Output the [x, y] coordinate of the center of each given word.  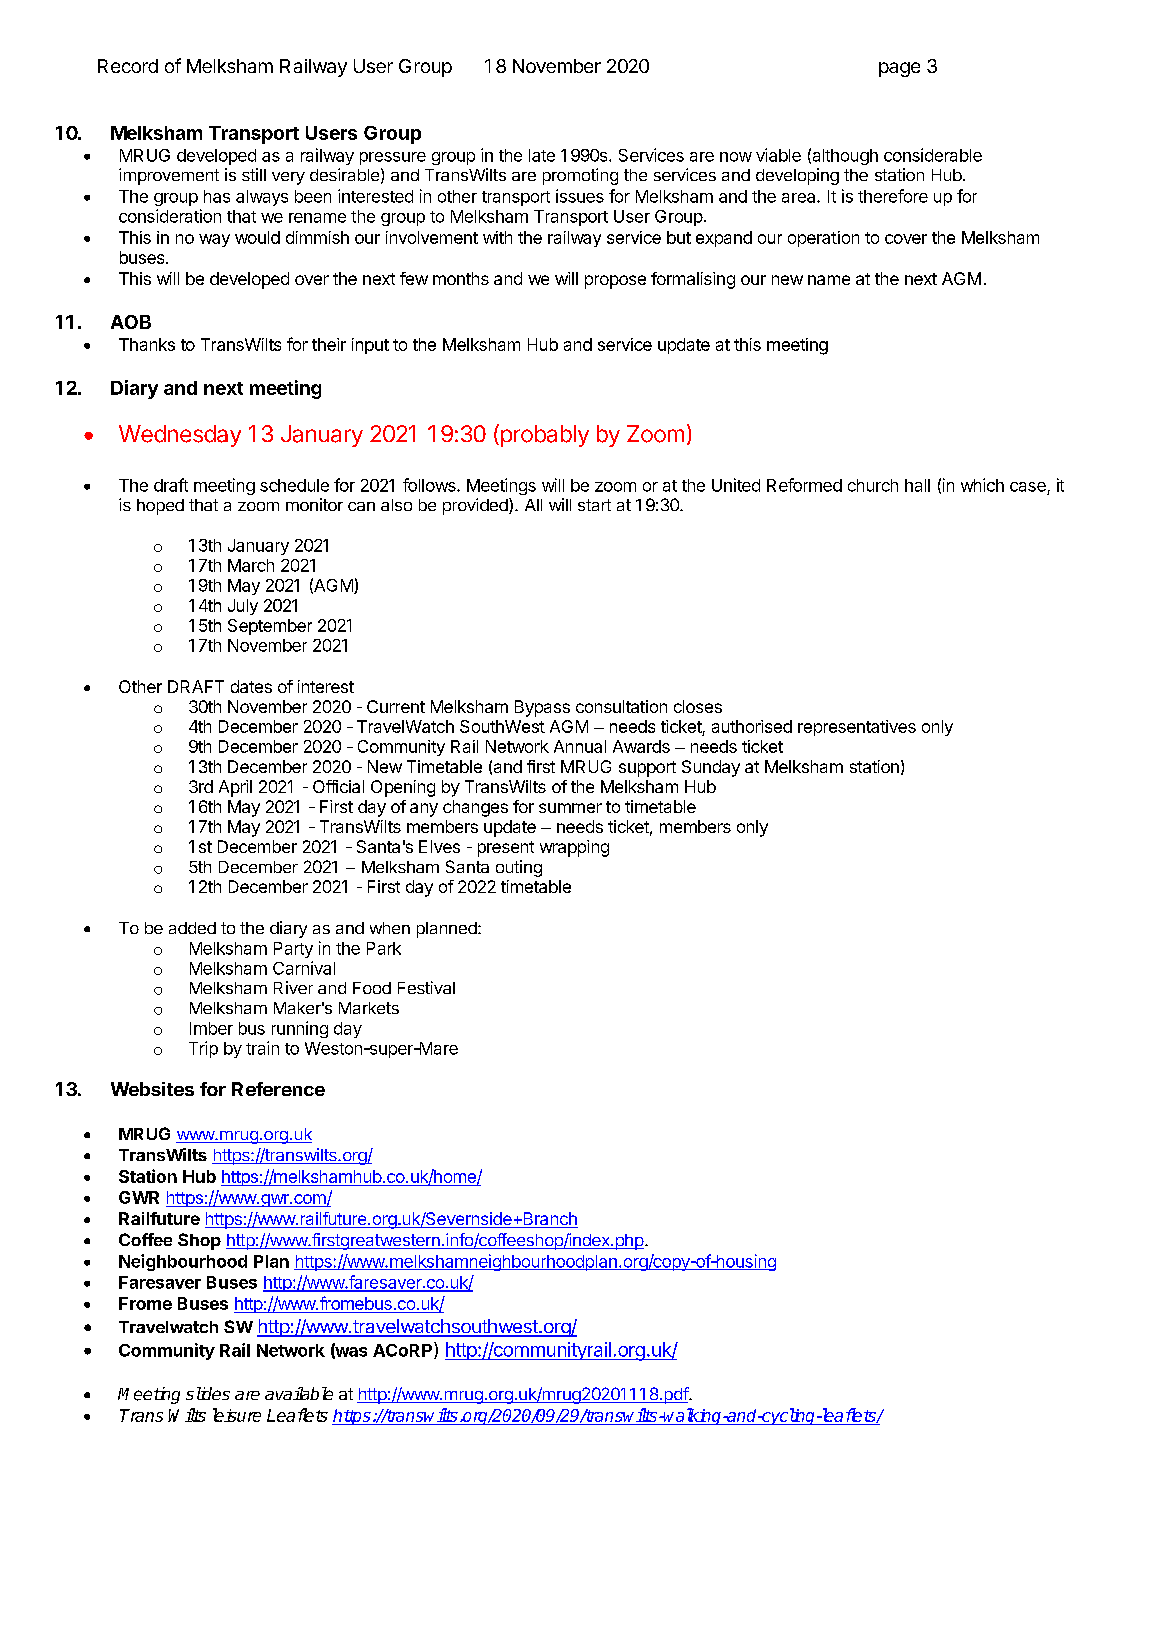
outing [519, 868]
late [542, 155]
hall [917, 485]
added [192, 928]
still [254, 174]
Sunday [711, 768]
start [594, 505]
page [899, 69]
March [251, 565]
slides [208, 1393]
